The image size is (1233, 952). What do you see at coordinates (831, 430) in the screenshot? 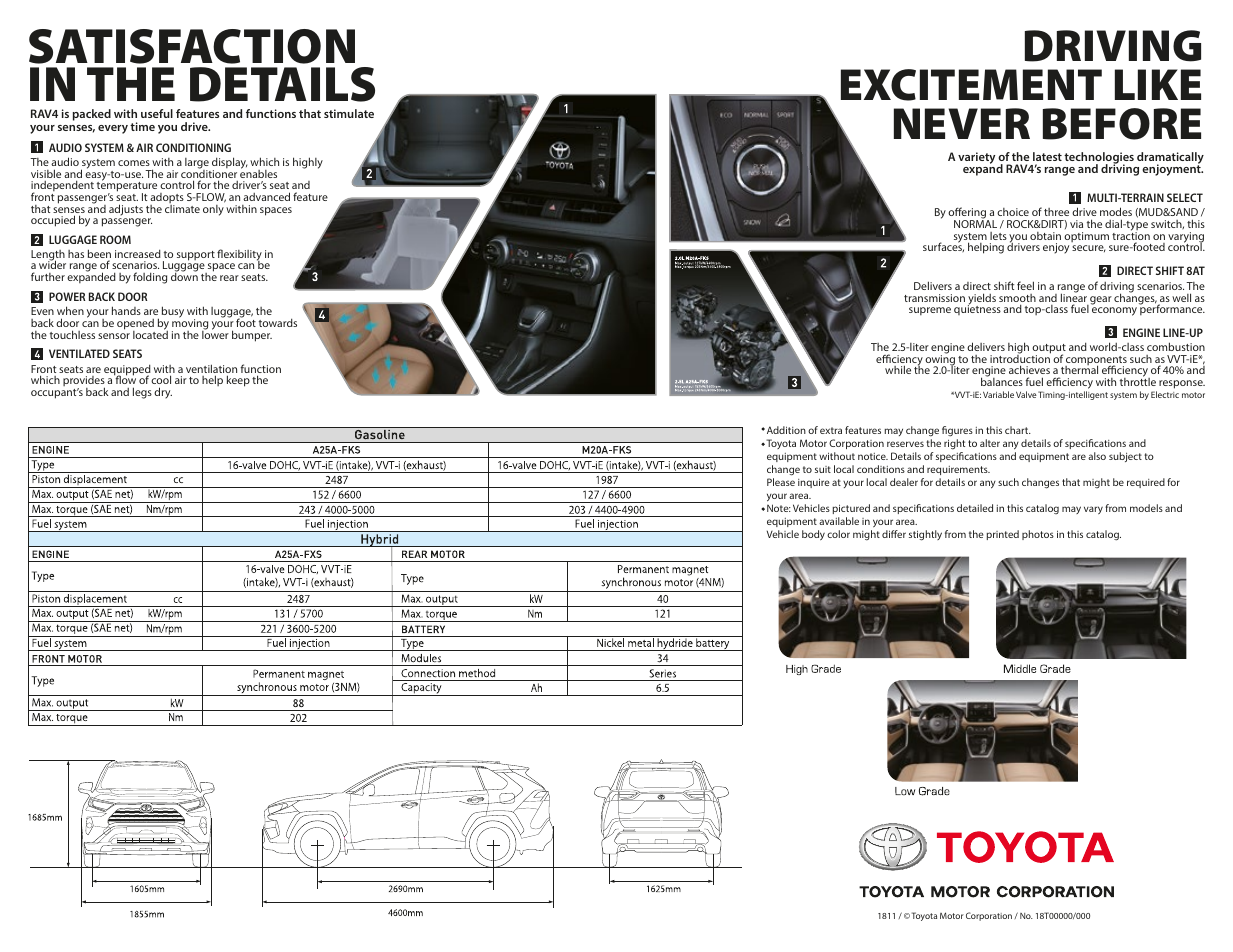
I see `extra` at bounding box center [831, 430].
